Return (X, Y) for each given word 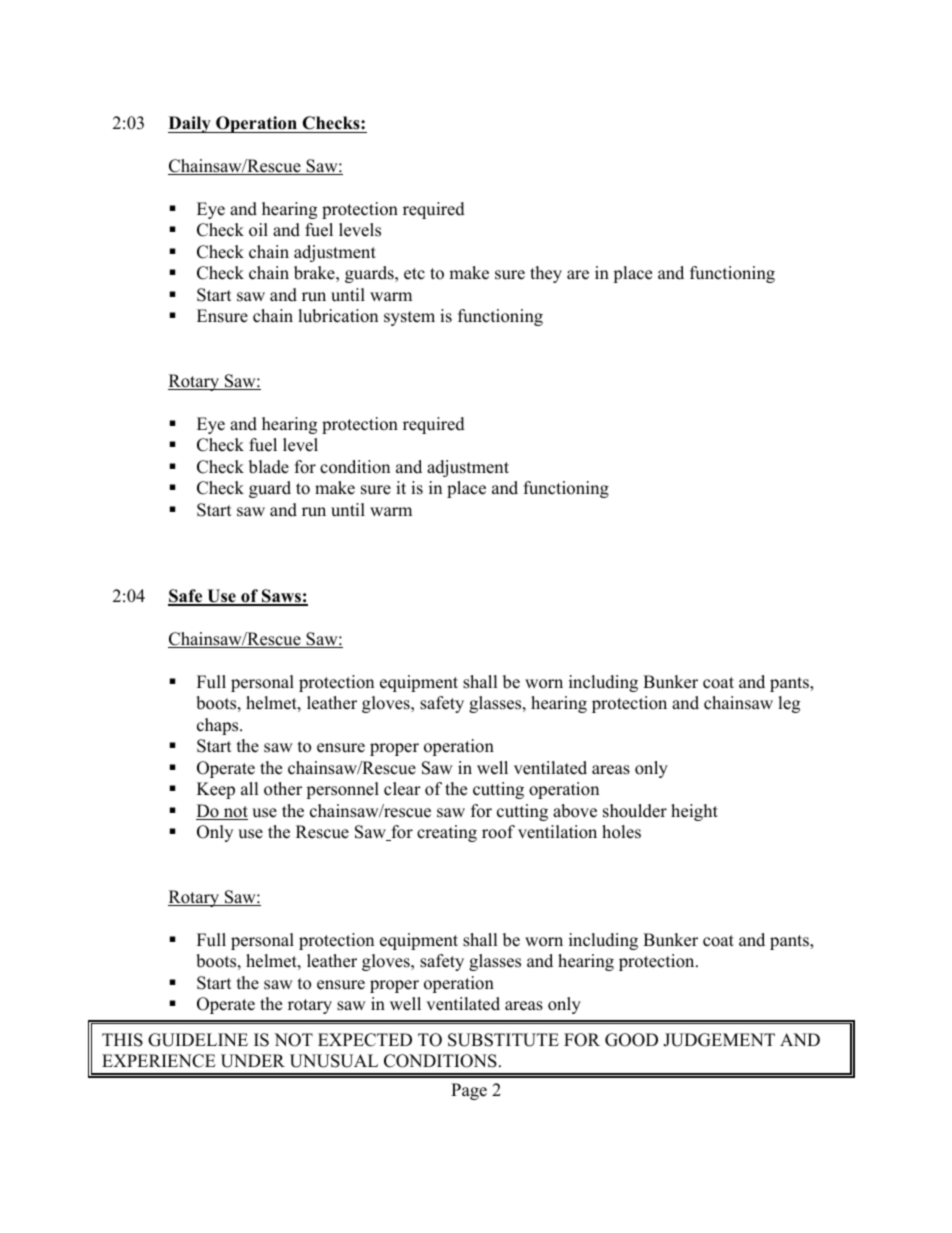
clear (402, 789)
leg (789, 704)
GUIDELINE (198, 1040)
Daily (190, 124)
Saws (281, 597)
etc (414, 274)
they (546, 274)
